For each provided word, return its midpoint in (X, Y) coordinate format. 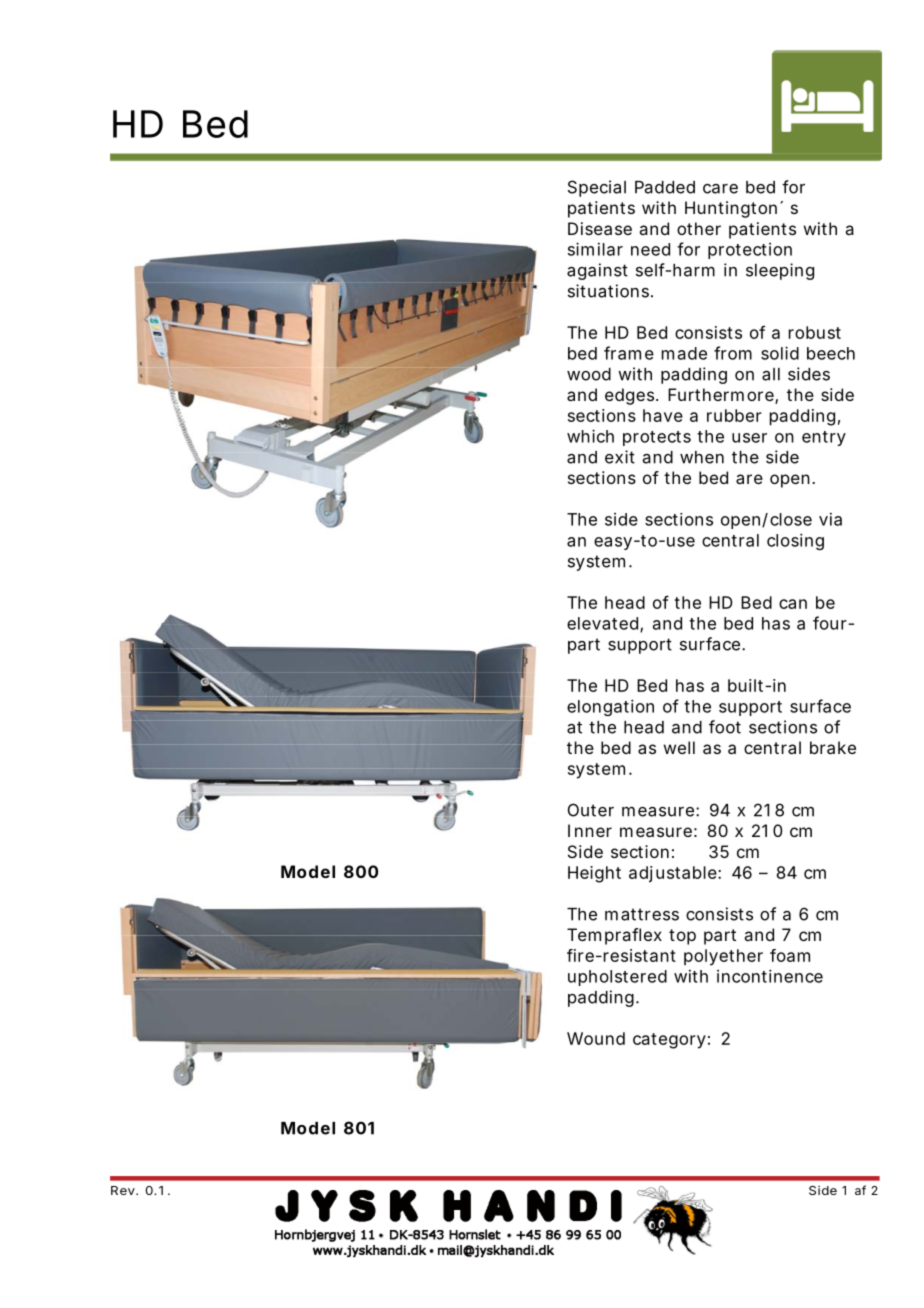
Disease (600, 228)
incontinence (770, 976)
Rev (124, 1190)
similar (595, 249)
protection (750, 251)
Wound (596, 1038)
